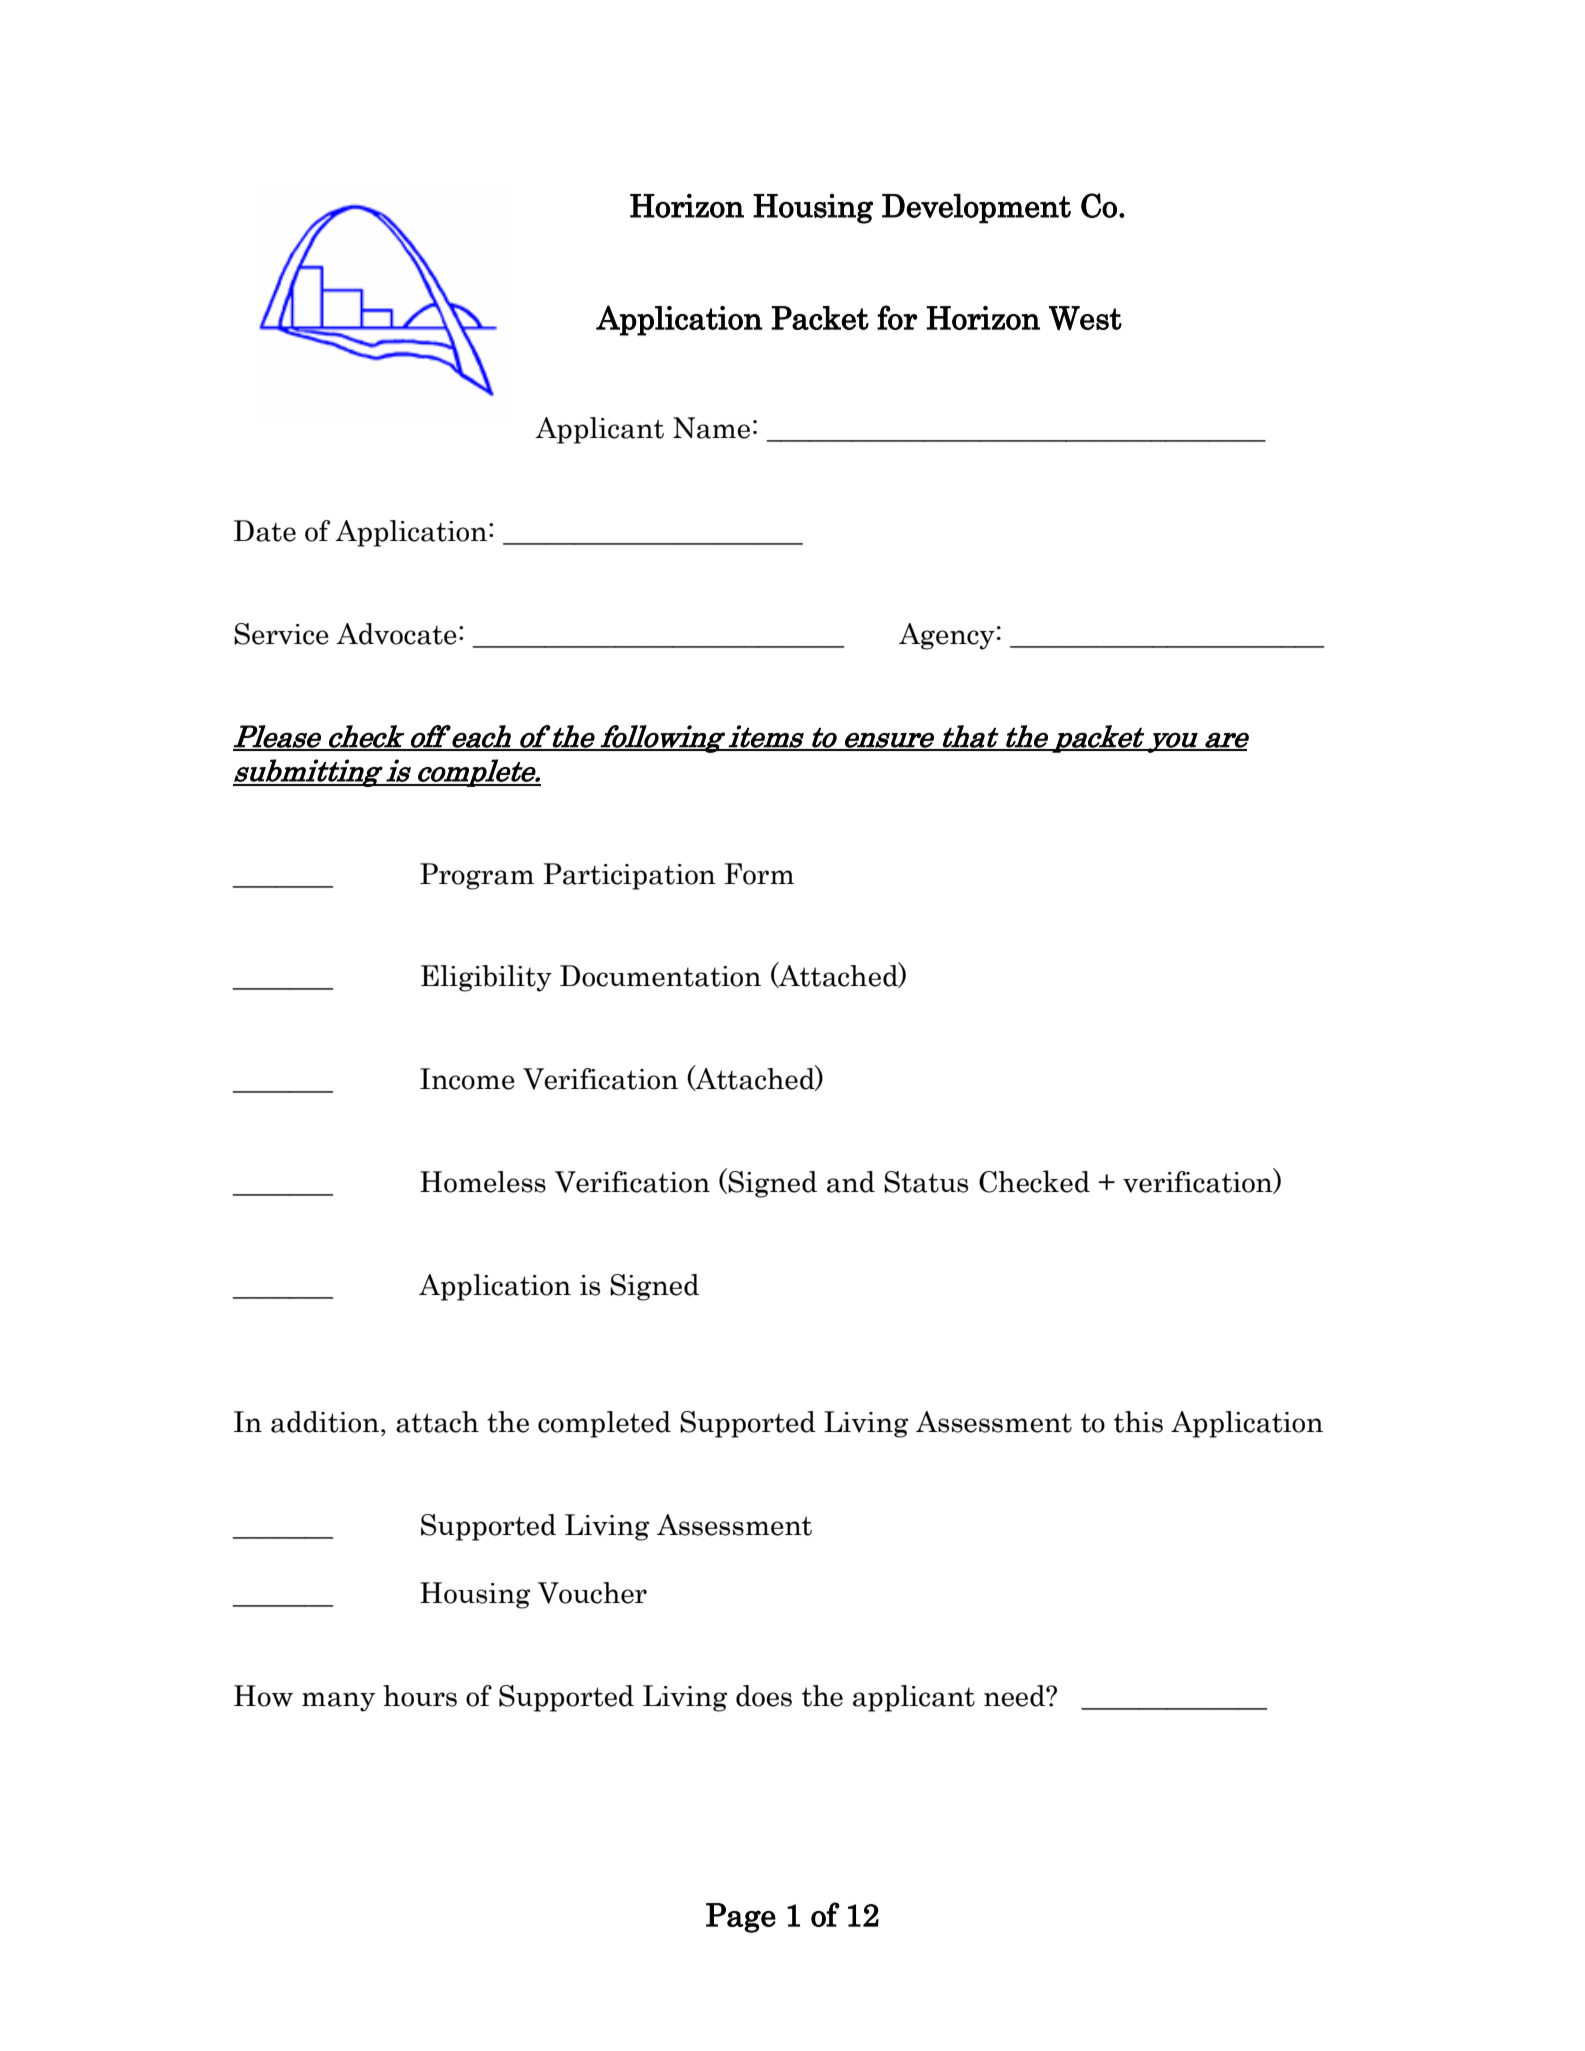  What do you see at coordinates (759, 874) in the image?
I see `Form` at bounding box center [759, 874].
